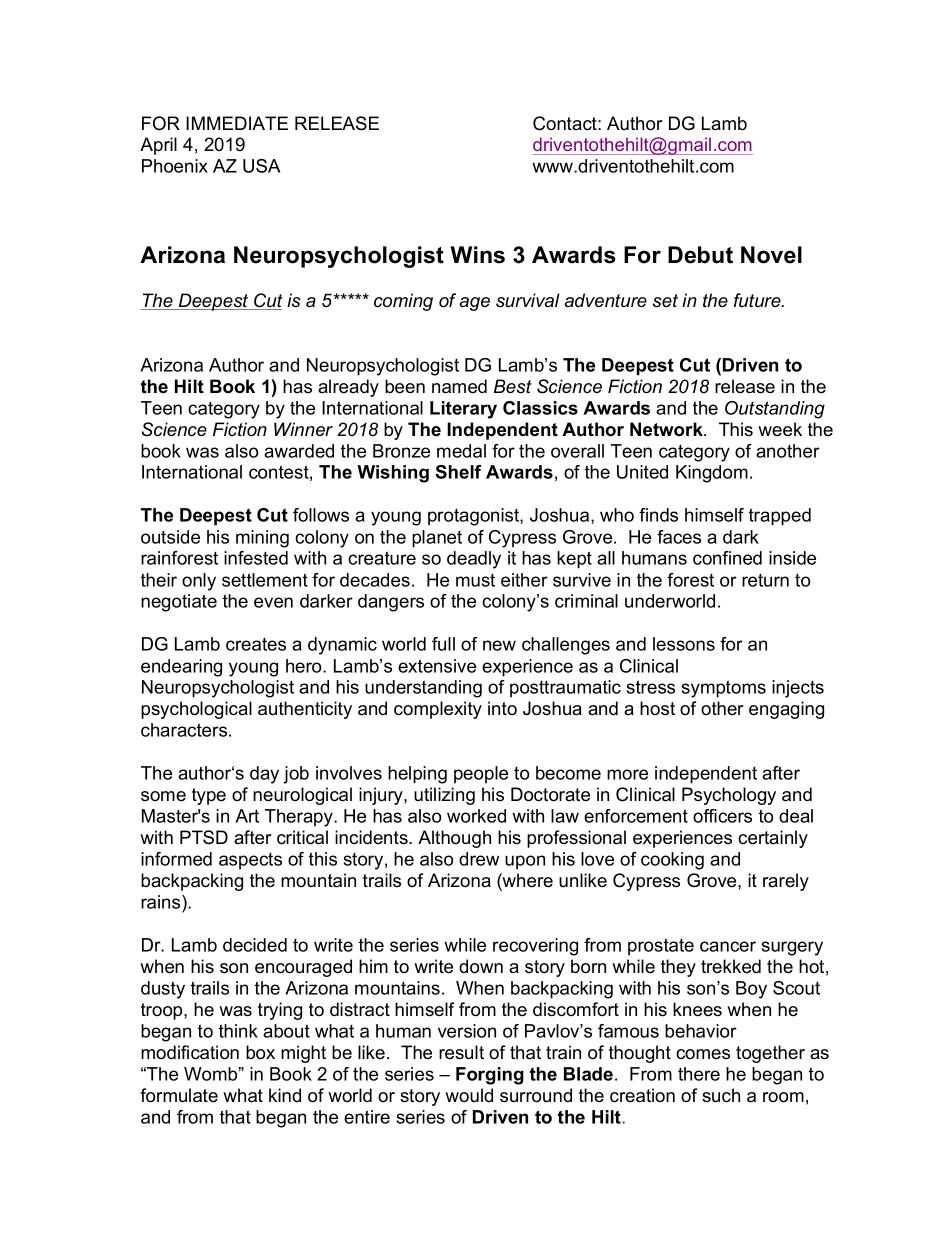  What do you see at coordinates (261, 166) in the screenshot?
I see `USA` at bounding box center [261, 166].
